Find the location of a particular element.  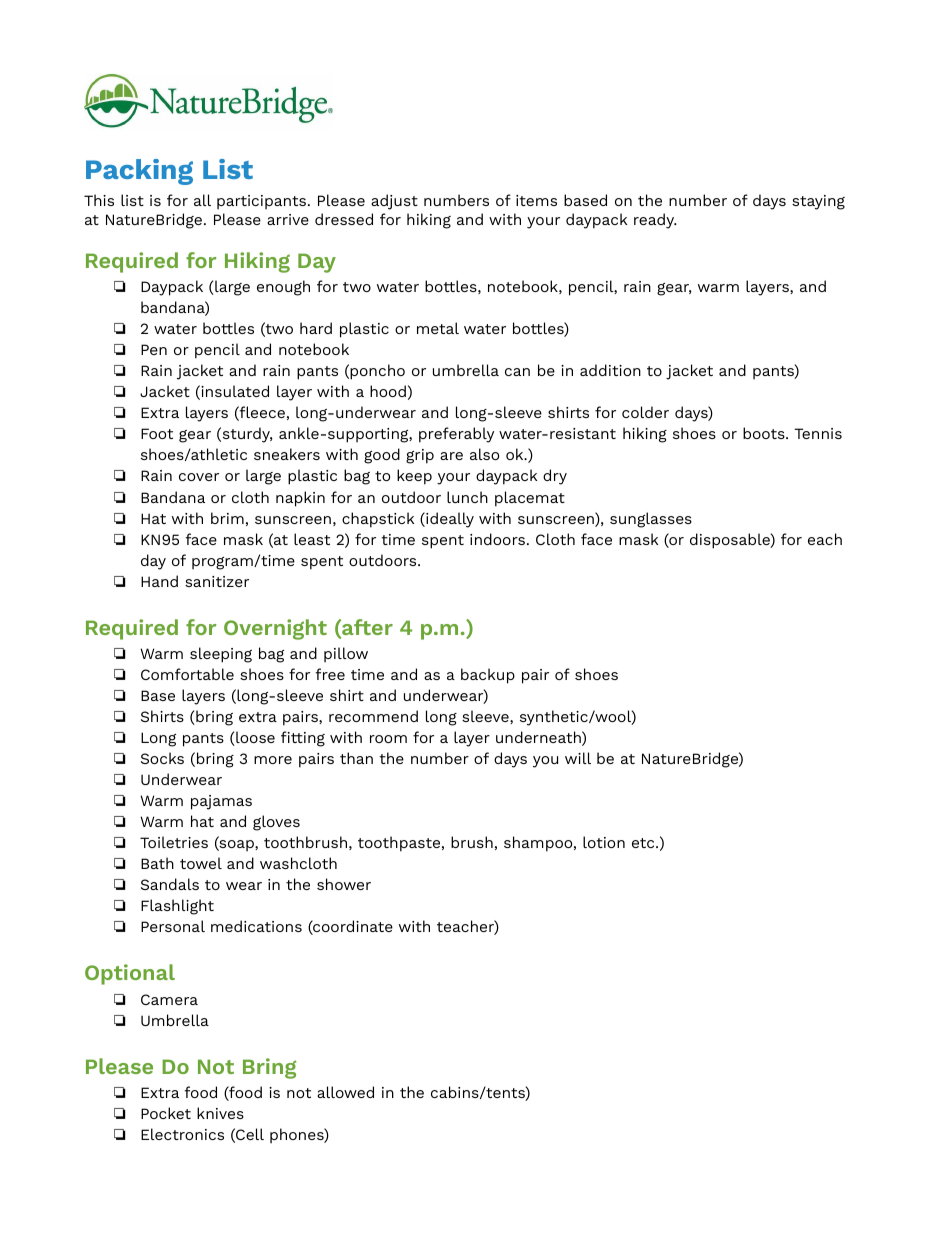

ready is located at coordinates (655, 221).
